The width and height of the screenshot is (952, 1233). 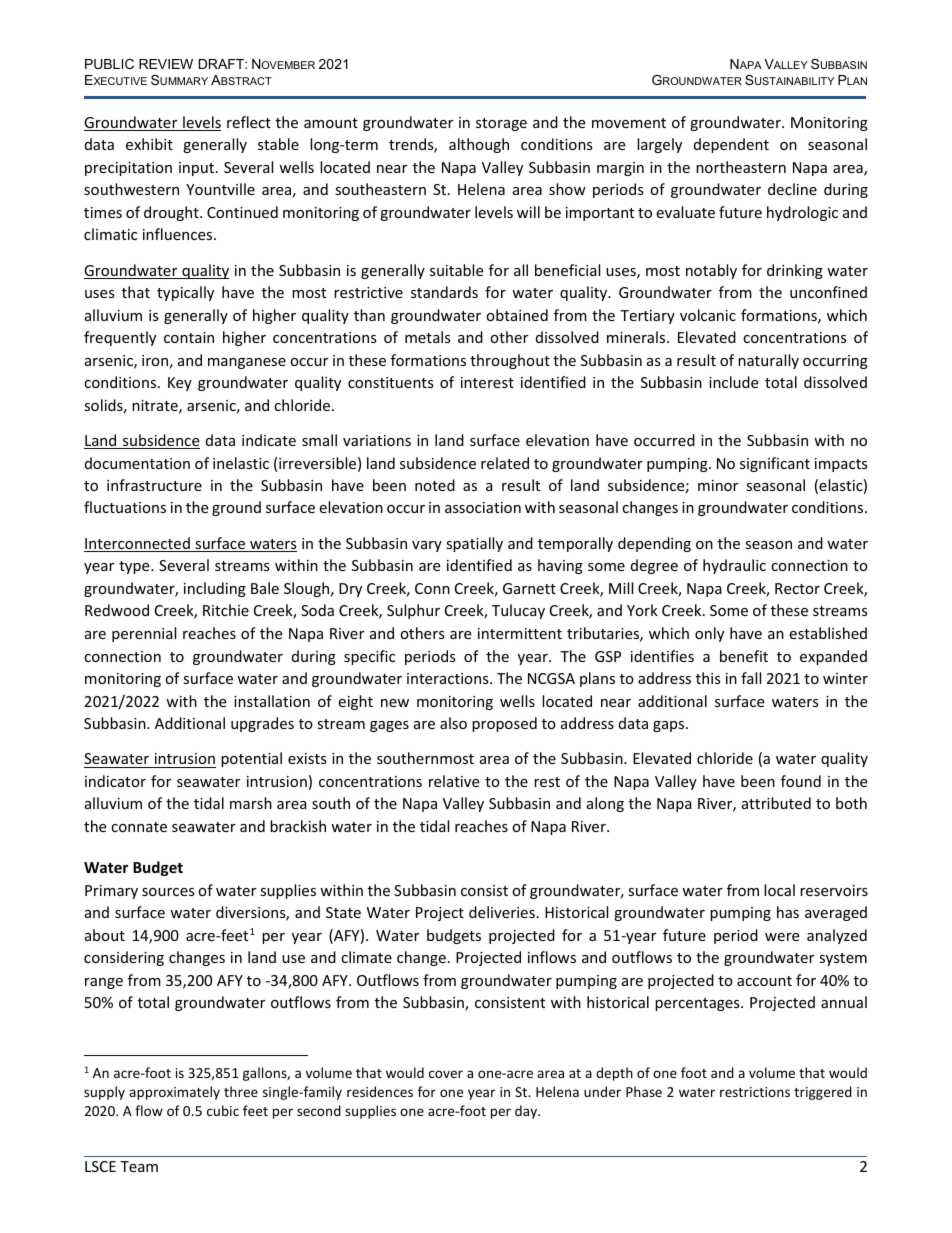 What do you see at coordinates (444, 292) in the screenshot?
I see `standards` at bounding box center [444, 292].
